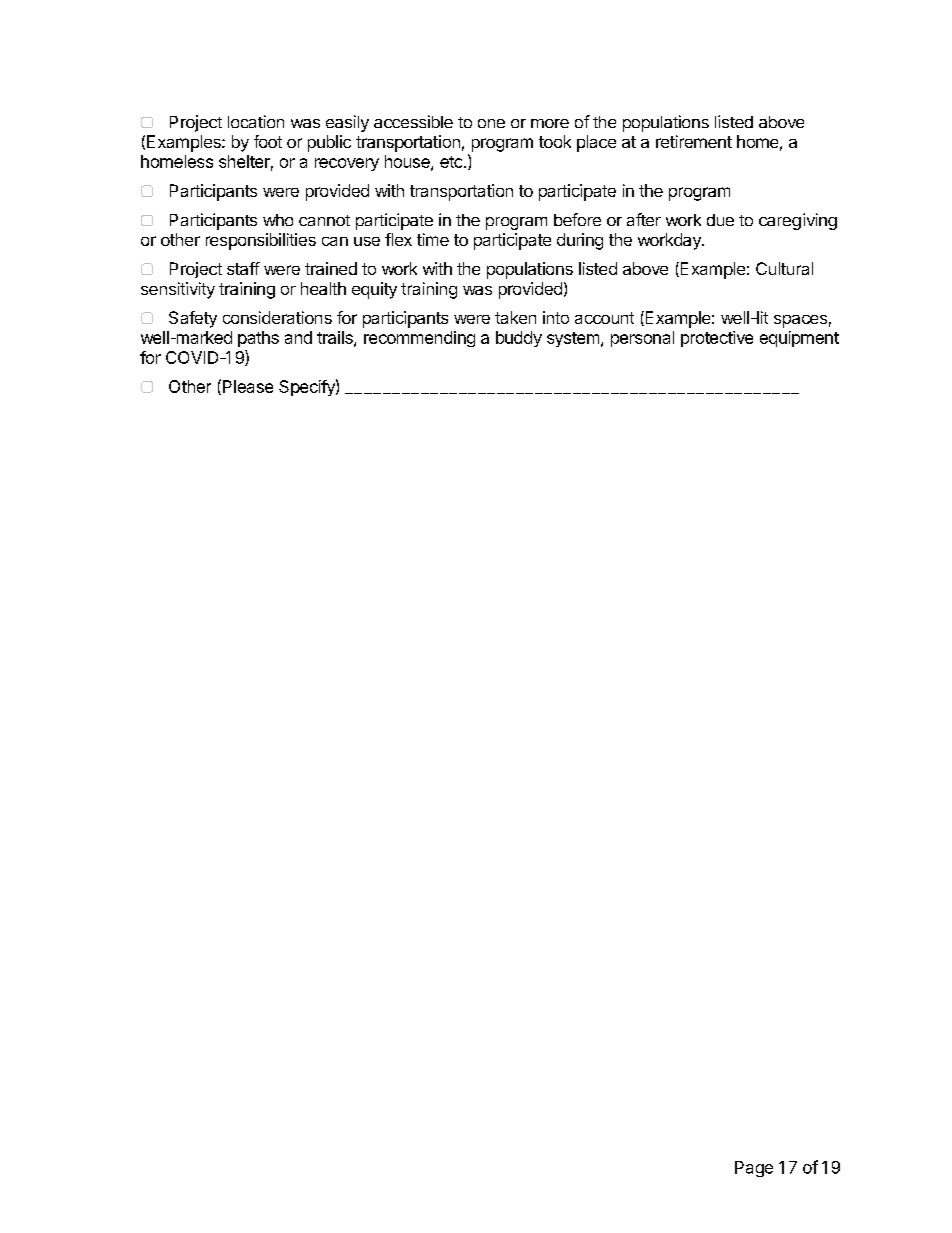  What do you see at coordinates (258, 339) in the screenshot?
I see `paths` at bounding box center [258, 339].
